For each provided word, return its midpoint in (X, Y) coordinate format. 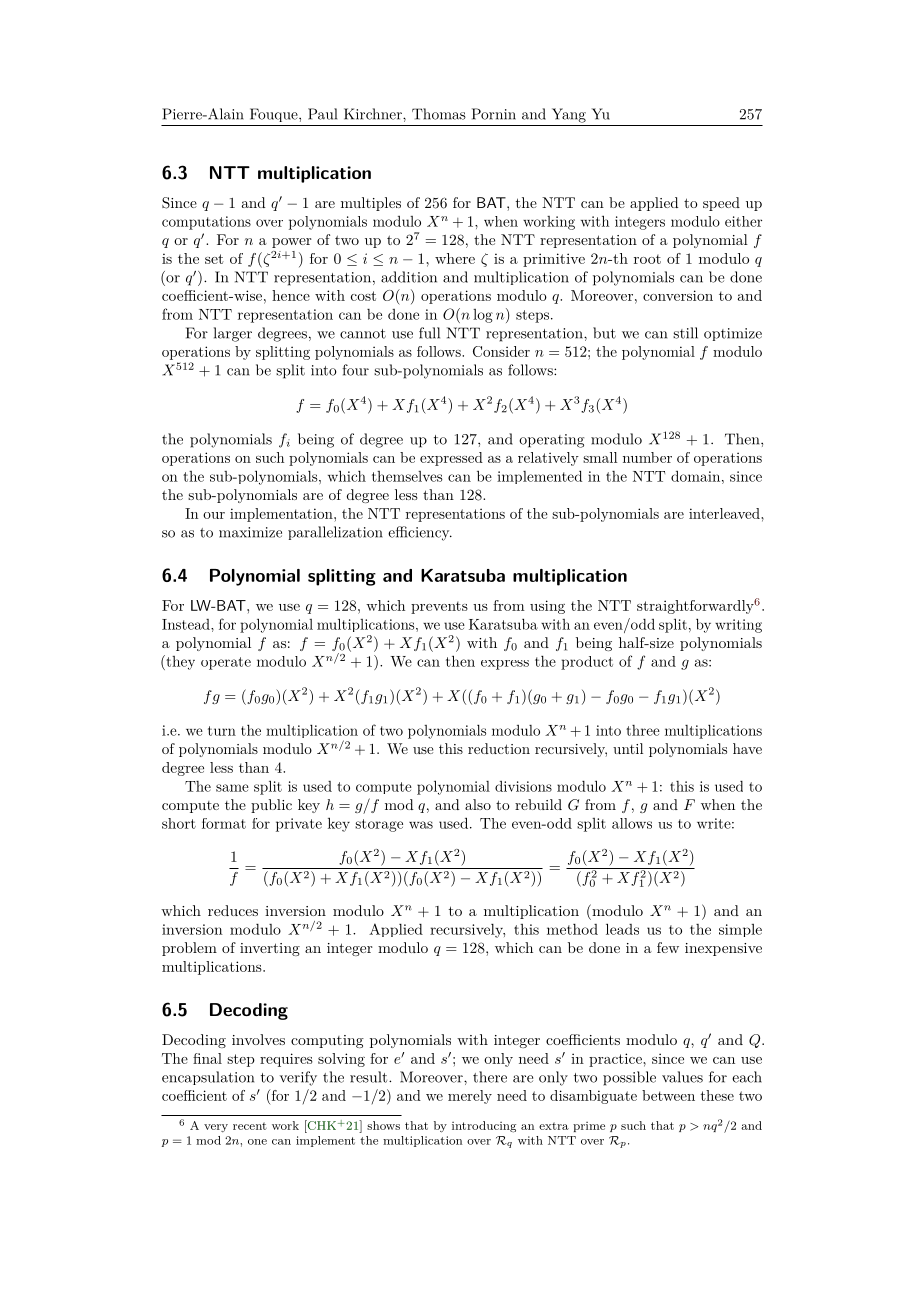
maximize (250, 532)
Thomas (439, 114)
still (685, 333)
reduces (233, 910)
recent (250, 1126)
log (483, 316)
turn (222, 731)
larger (233, 334)
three (643, 730)
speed (721, 204)
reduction (499, 748)
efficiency (420, 533)
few (668, 947)
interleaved (725, 513)
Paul (322, 114)
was (421, 825)
